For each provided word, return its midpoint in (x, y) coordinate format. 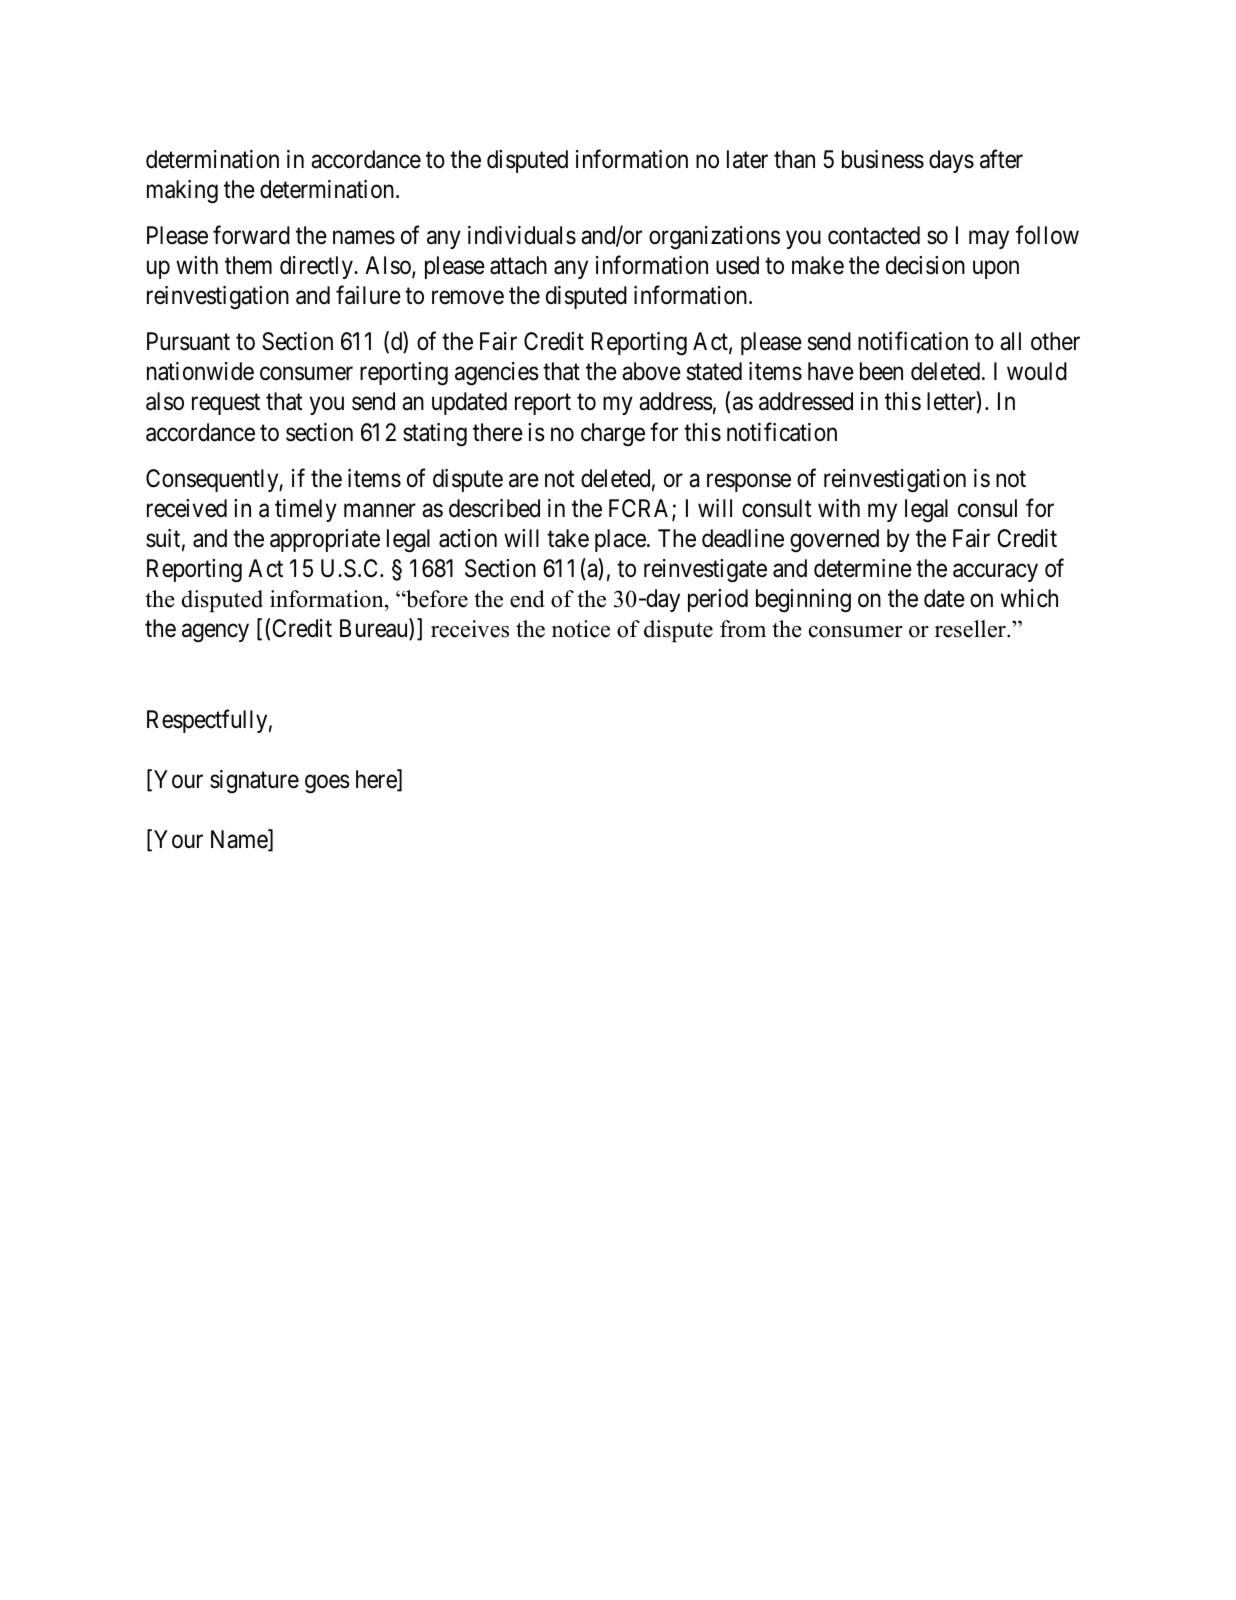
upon (996, 270)
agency (215, 633)
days (951, 161)
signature (254, 781)
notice (581, 629)
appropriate (325, 540)
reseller (971, 629)
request (226, 404)
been (881, 371)
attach (518, 265)
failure (368, 295)
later (747, 159)
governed (834, 540)
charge (613, 434)
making (182, 192)
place (620, 540)
